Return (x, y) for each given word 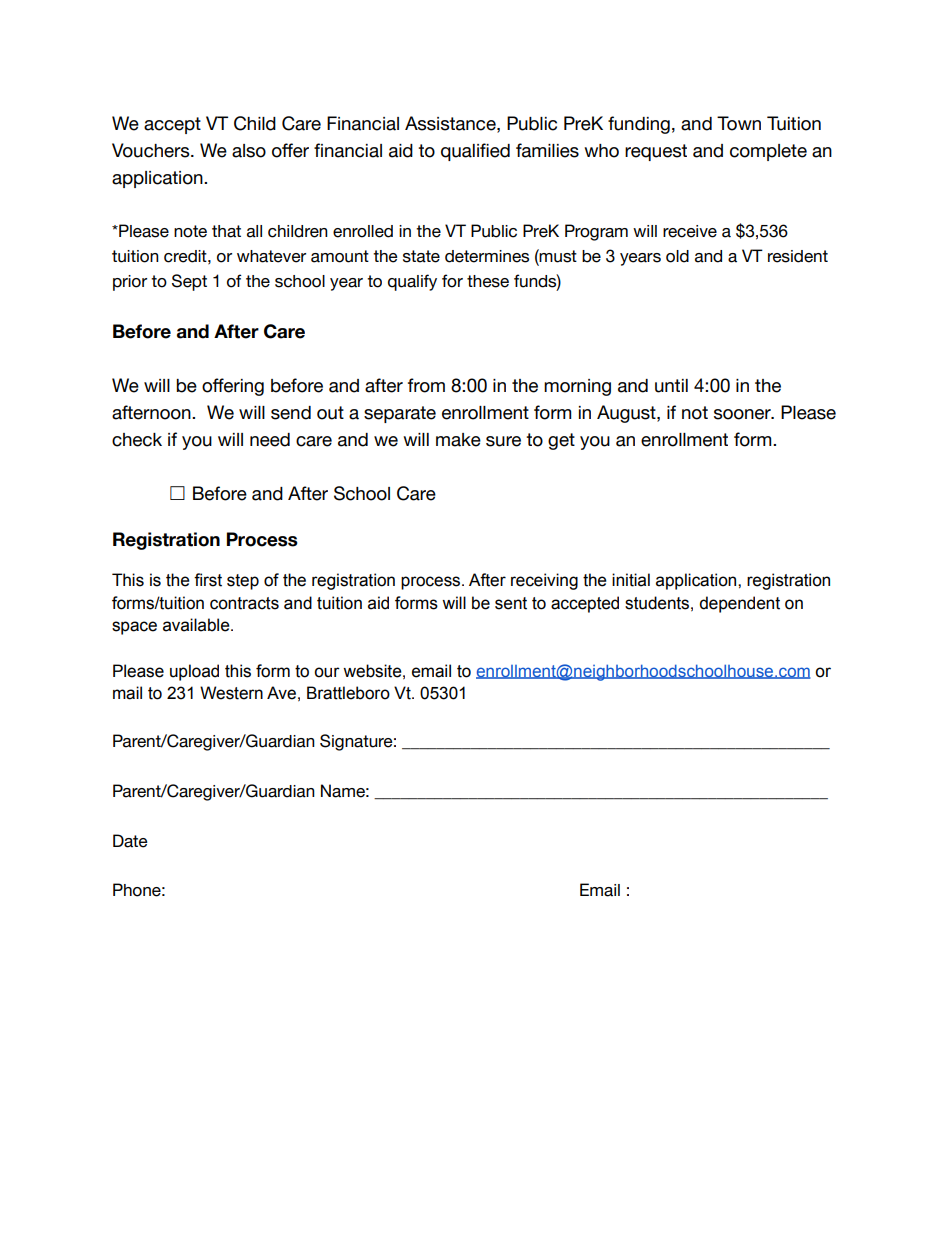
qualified (475, 152)
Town (739, 123)
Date (130, 841)
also (249, 151)
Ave (281, 693)
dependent (739, 604)
